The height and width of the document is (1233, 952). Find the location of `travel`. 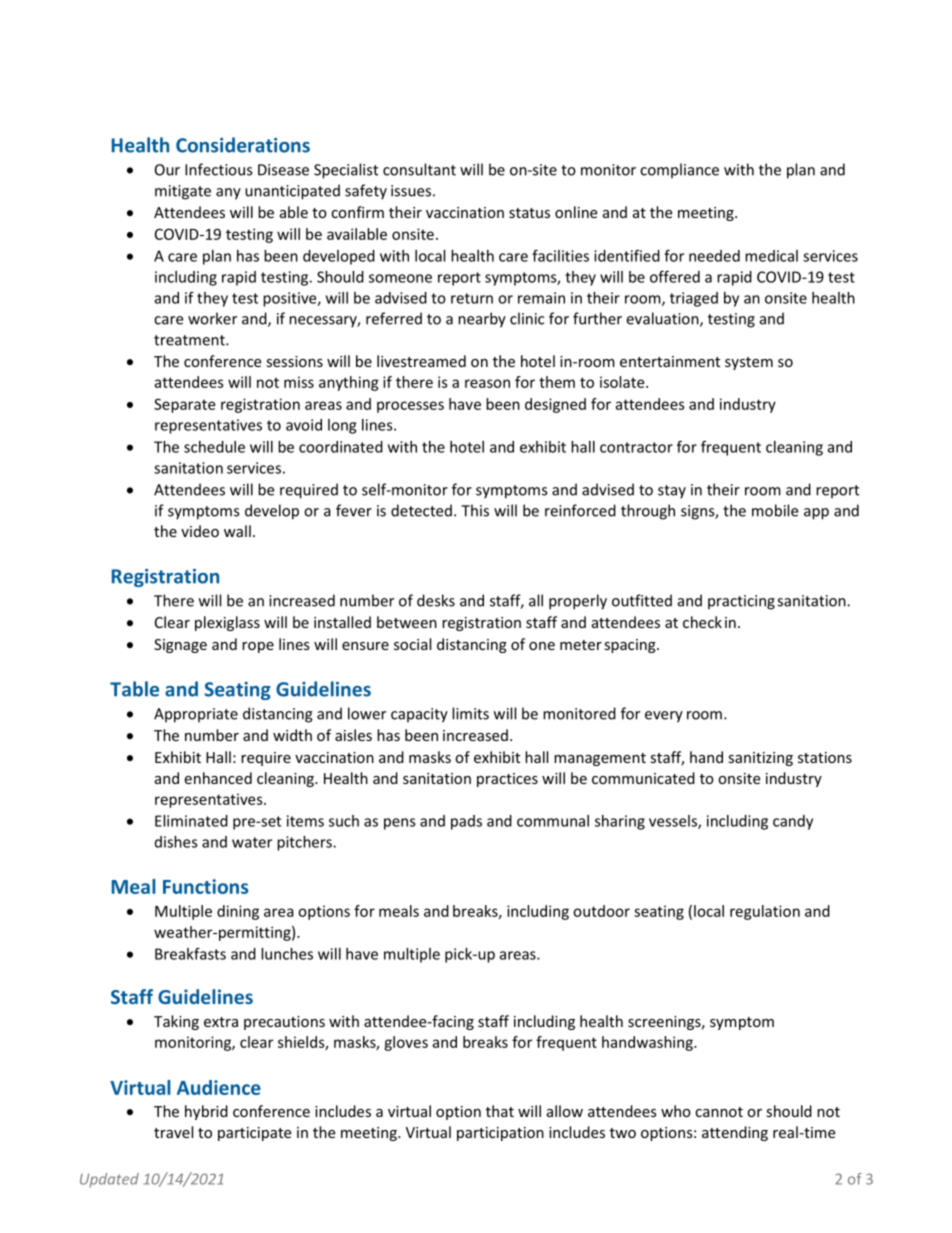

travel is located at coordinates (173, 1132).
